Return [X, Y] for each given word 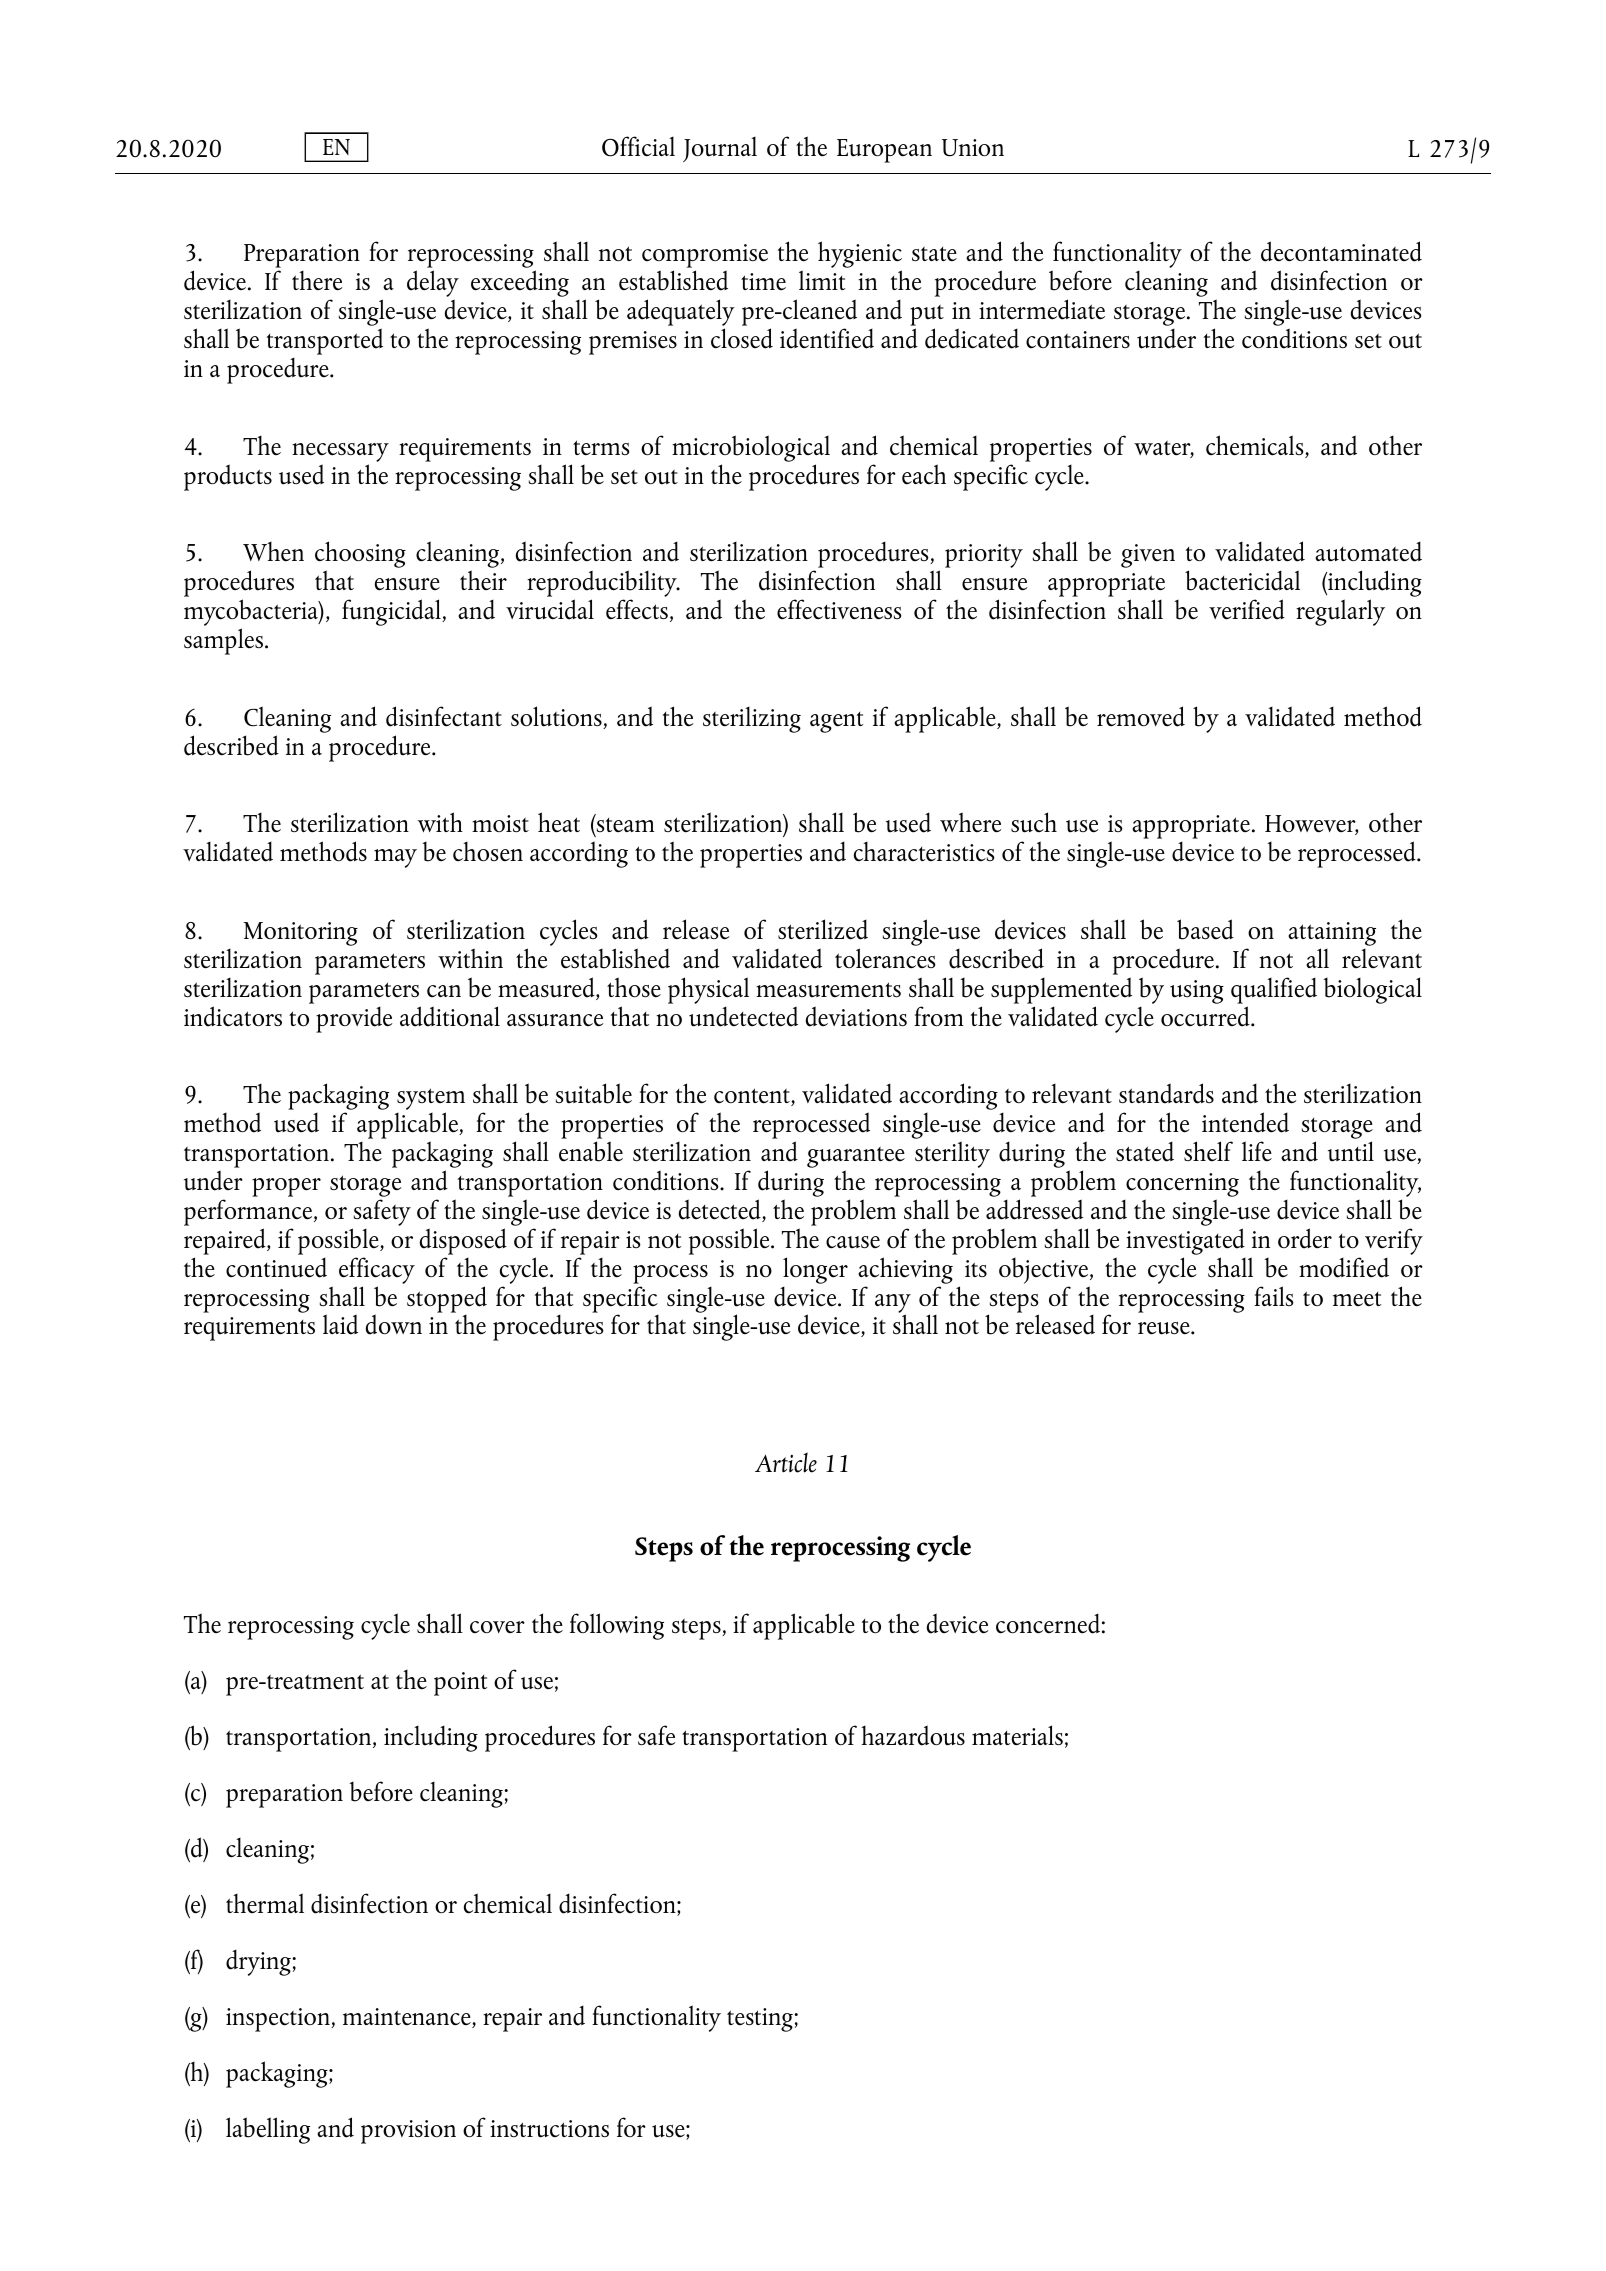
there [317, 281]
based [1205, 929]
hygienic [860, 256]
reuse [1165, 1328]
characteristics [924, 852]
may [395, 858]
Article [786, 1462]
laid [340, 1324]
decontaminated [1341, 251]
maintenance [408, 2018]
